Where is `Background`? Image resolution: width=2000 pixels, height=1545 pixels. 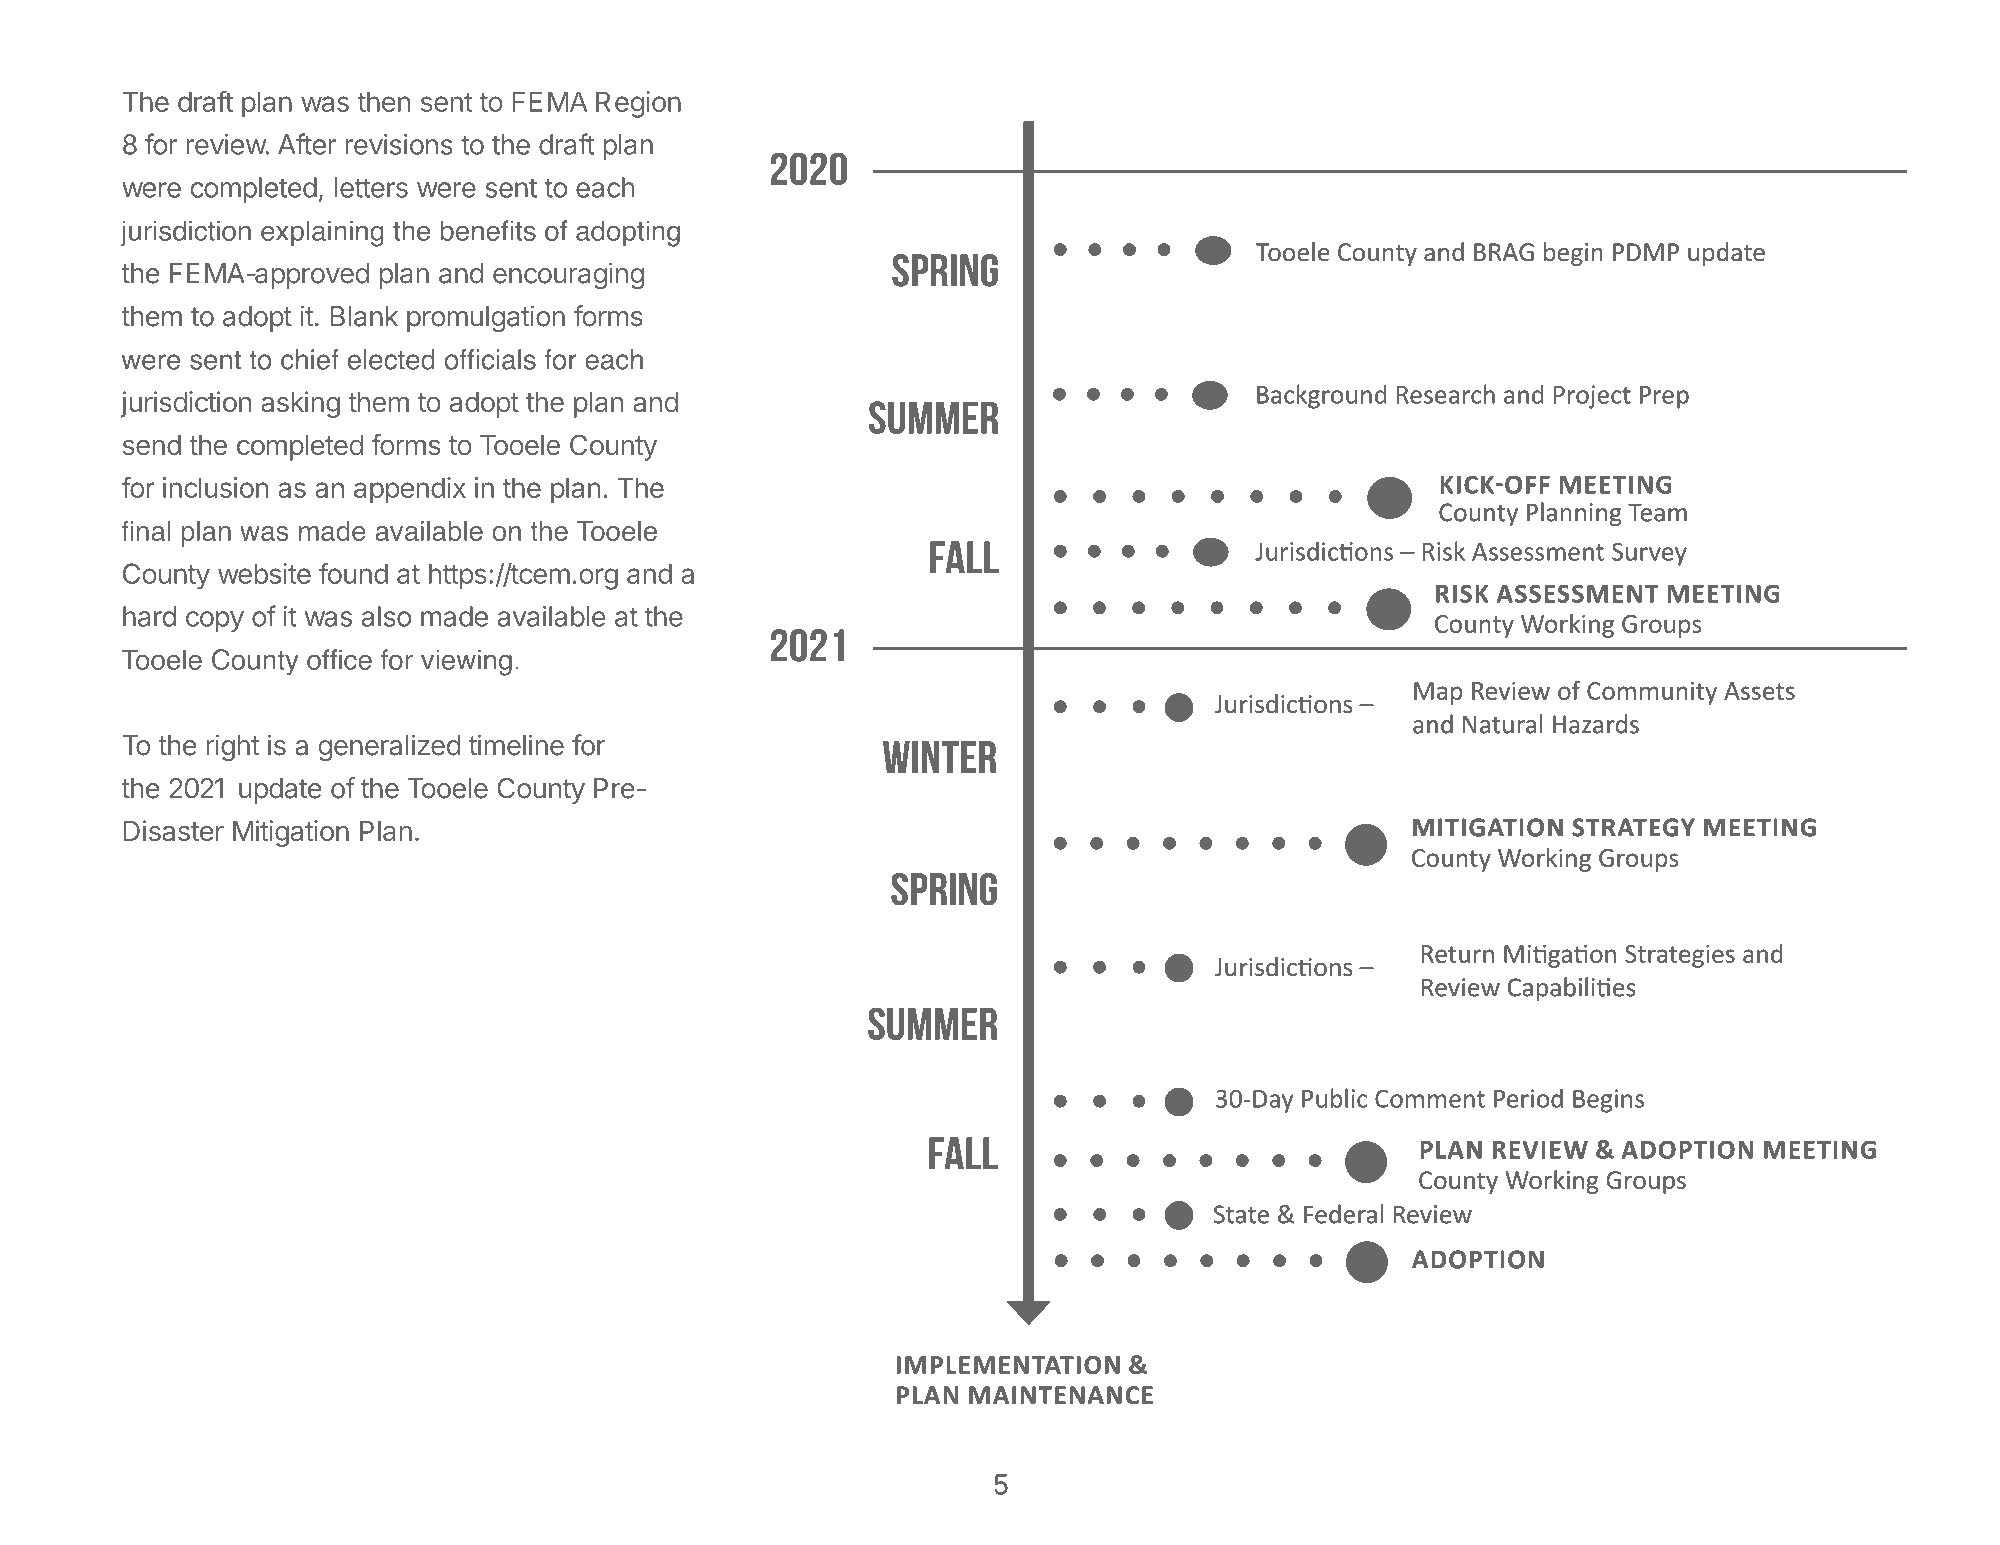 Background is located at coordinates (1322, 396).
